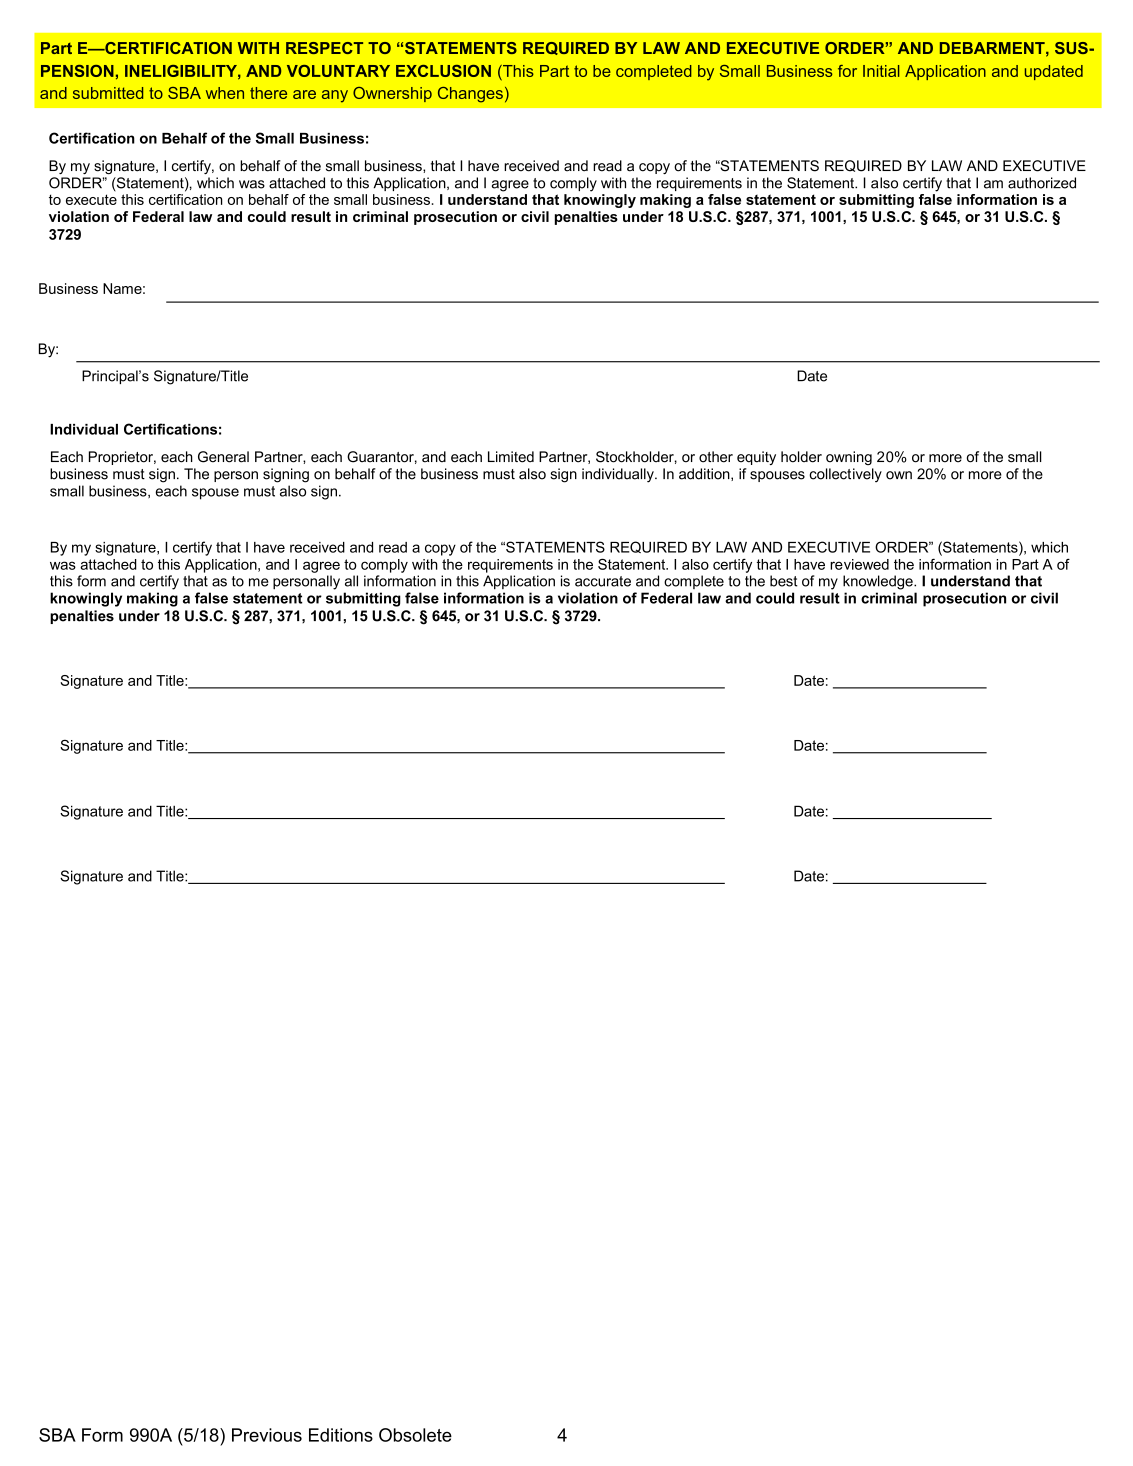  What do you see at coordinates (223, 457) in the screenshot?
I see `General` at bounding box center [223, 457].
